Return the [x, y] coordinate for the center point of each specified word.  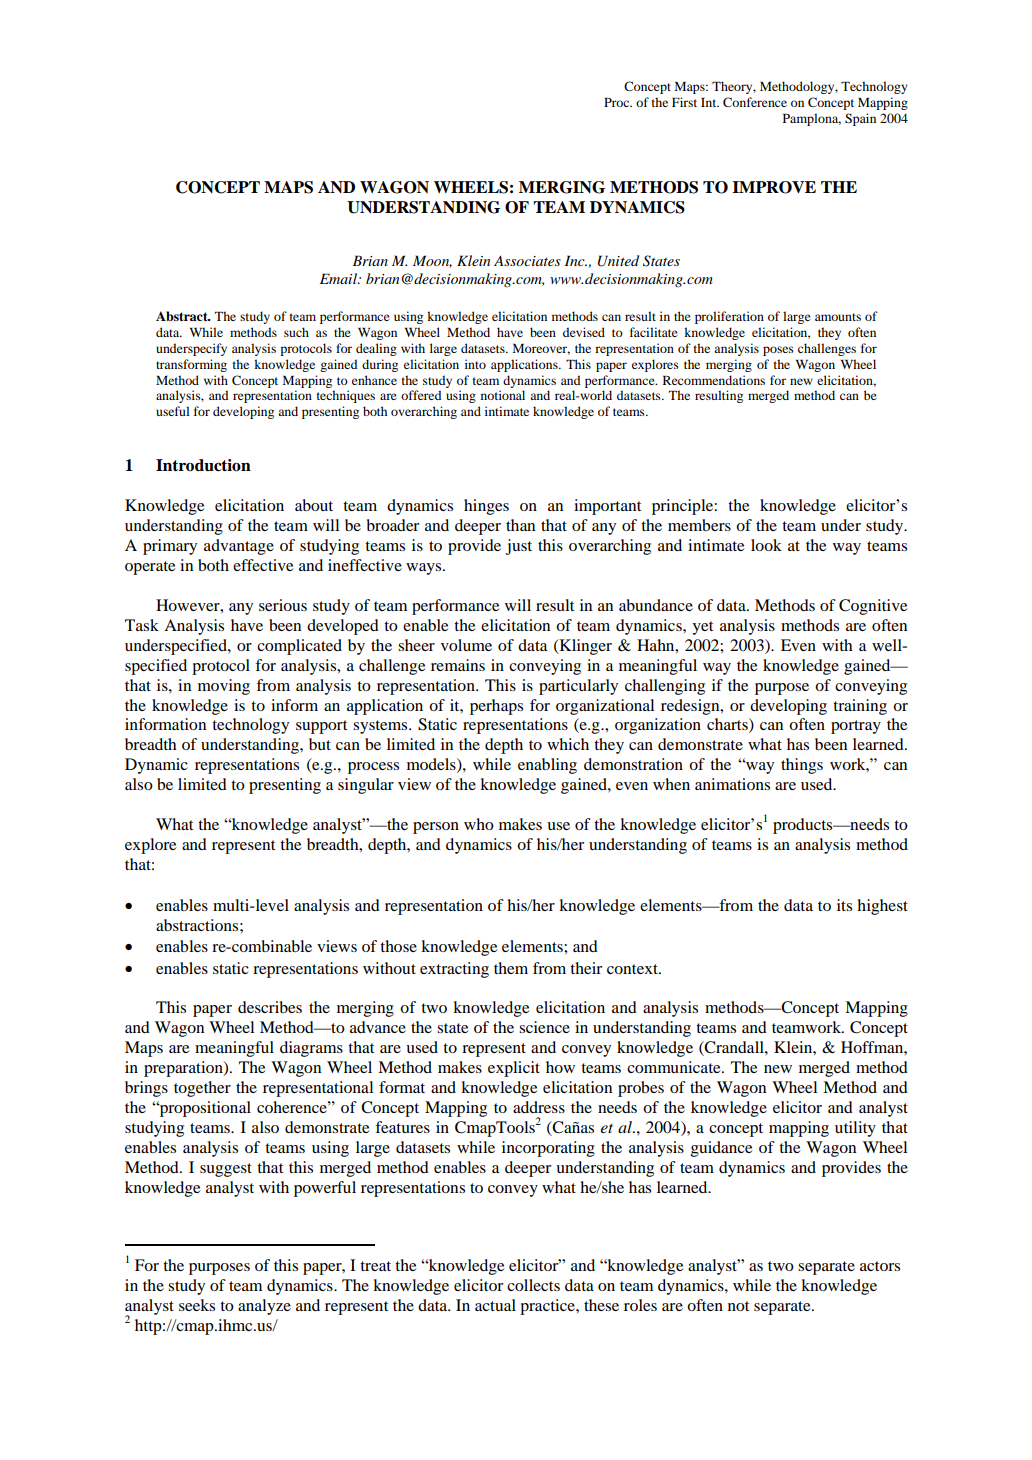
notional [503, 395]
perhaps [496, 707]
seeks [197, 1305]
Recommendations [714, 380]
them [511, 968]
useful [172, 411]
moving [224, 687]
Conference [755, 102]
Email [339, 278]
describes [270, 1007]
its [844, 905]
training [860, 707]
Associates [527, 260]
